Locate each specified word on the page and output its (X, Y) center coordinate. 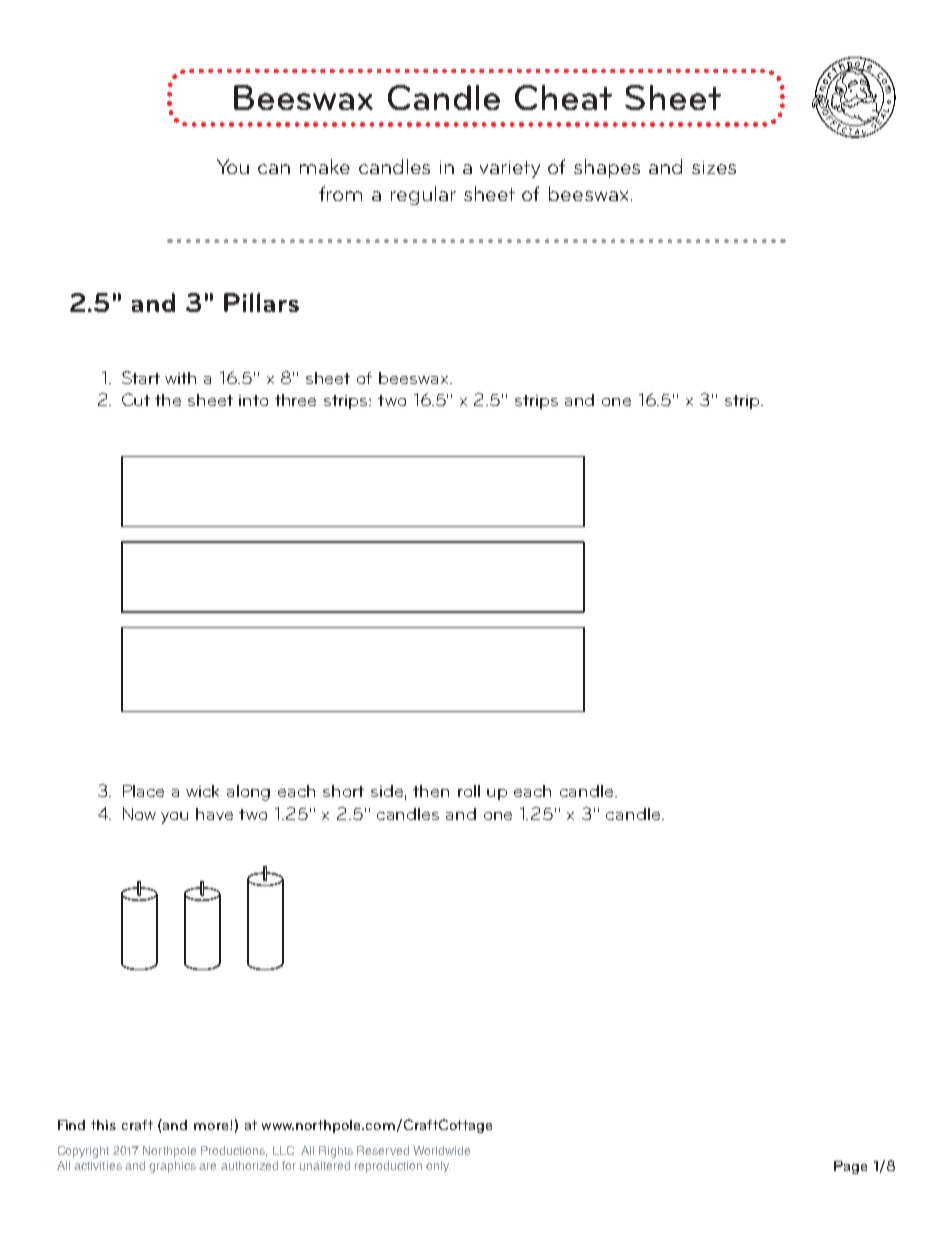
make (325, 166)
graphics (172, 1167)
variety (510, 169)
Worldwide (441, 1150)
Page (850, 1167)
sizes (714, 167)
